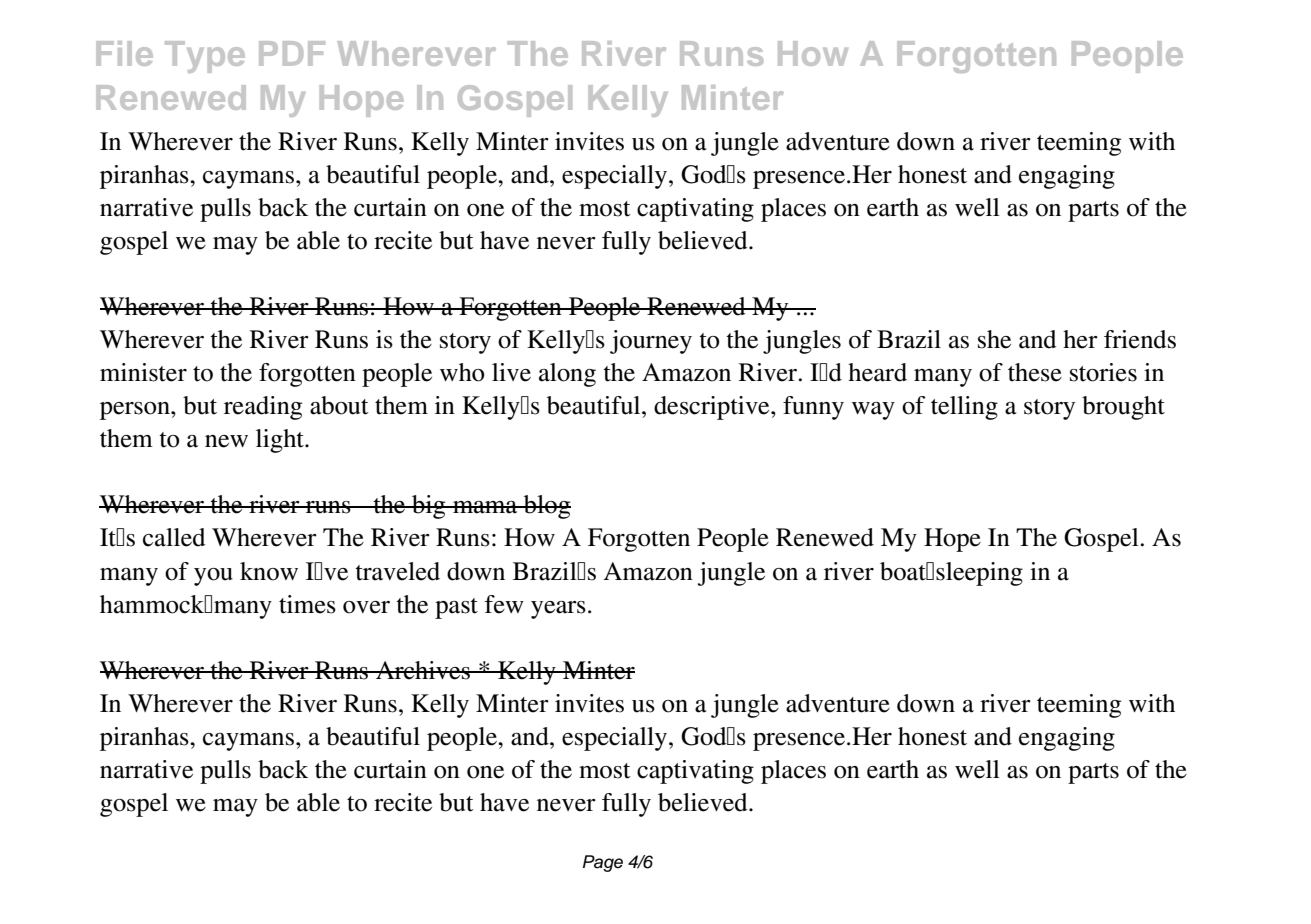  I want to click on these, so click(1035, 372).
